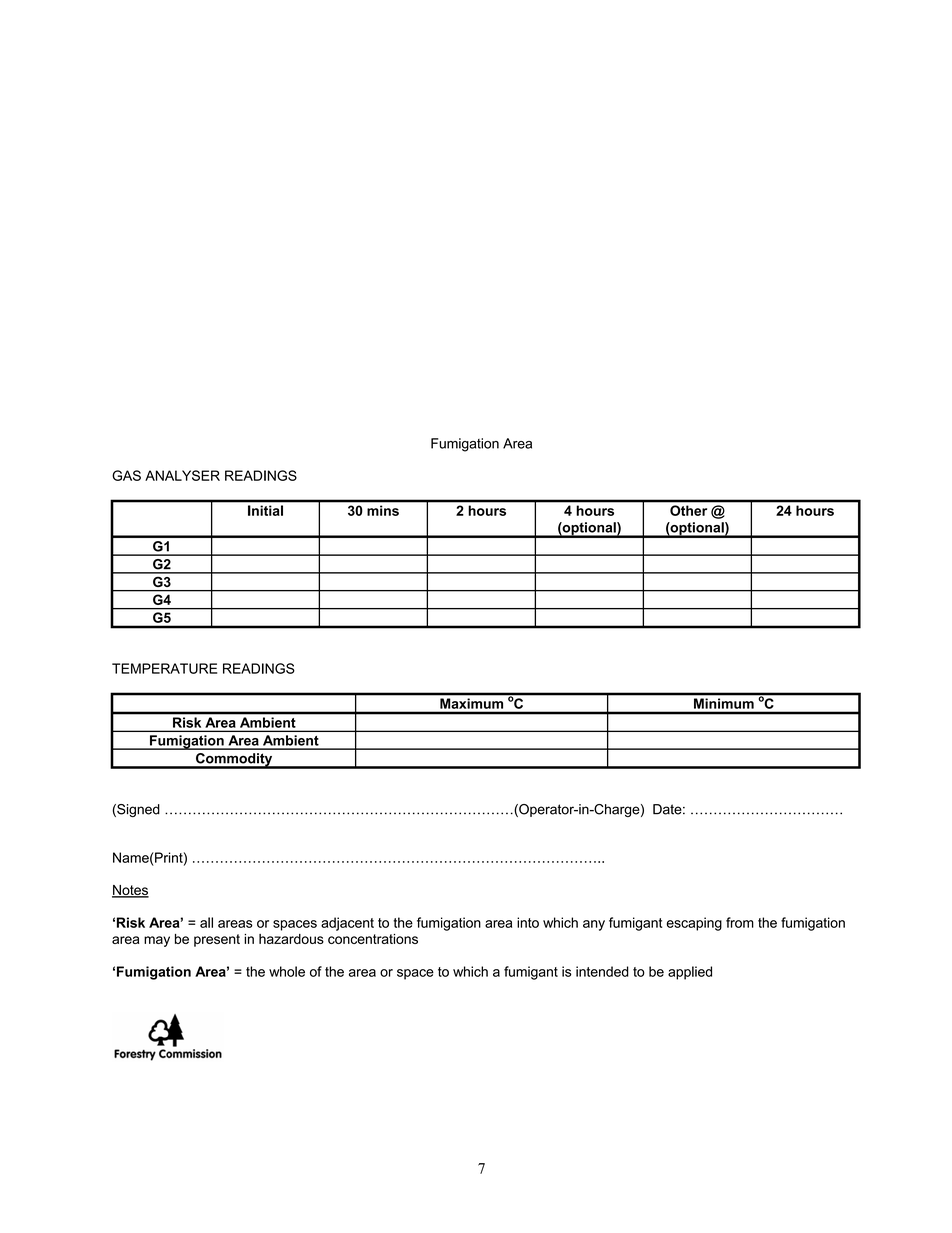 The width and height of the page is (952, 1233). I want to click on concentrations, so click(373, 939).
